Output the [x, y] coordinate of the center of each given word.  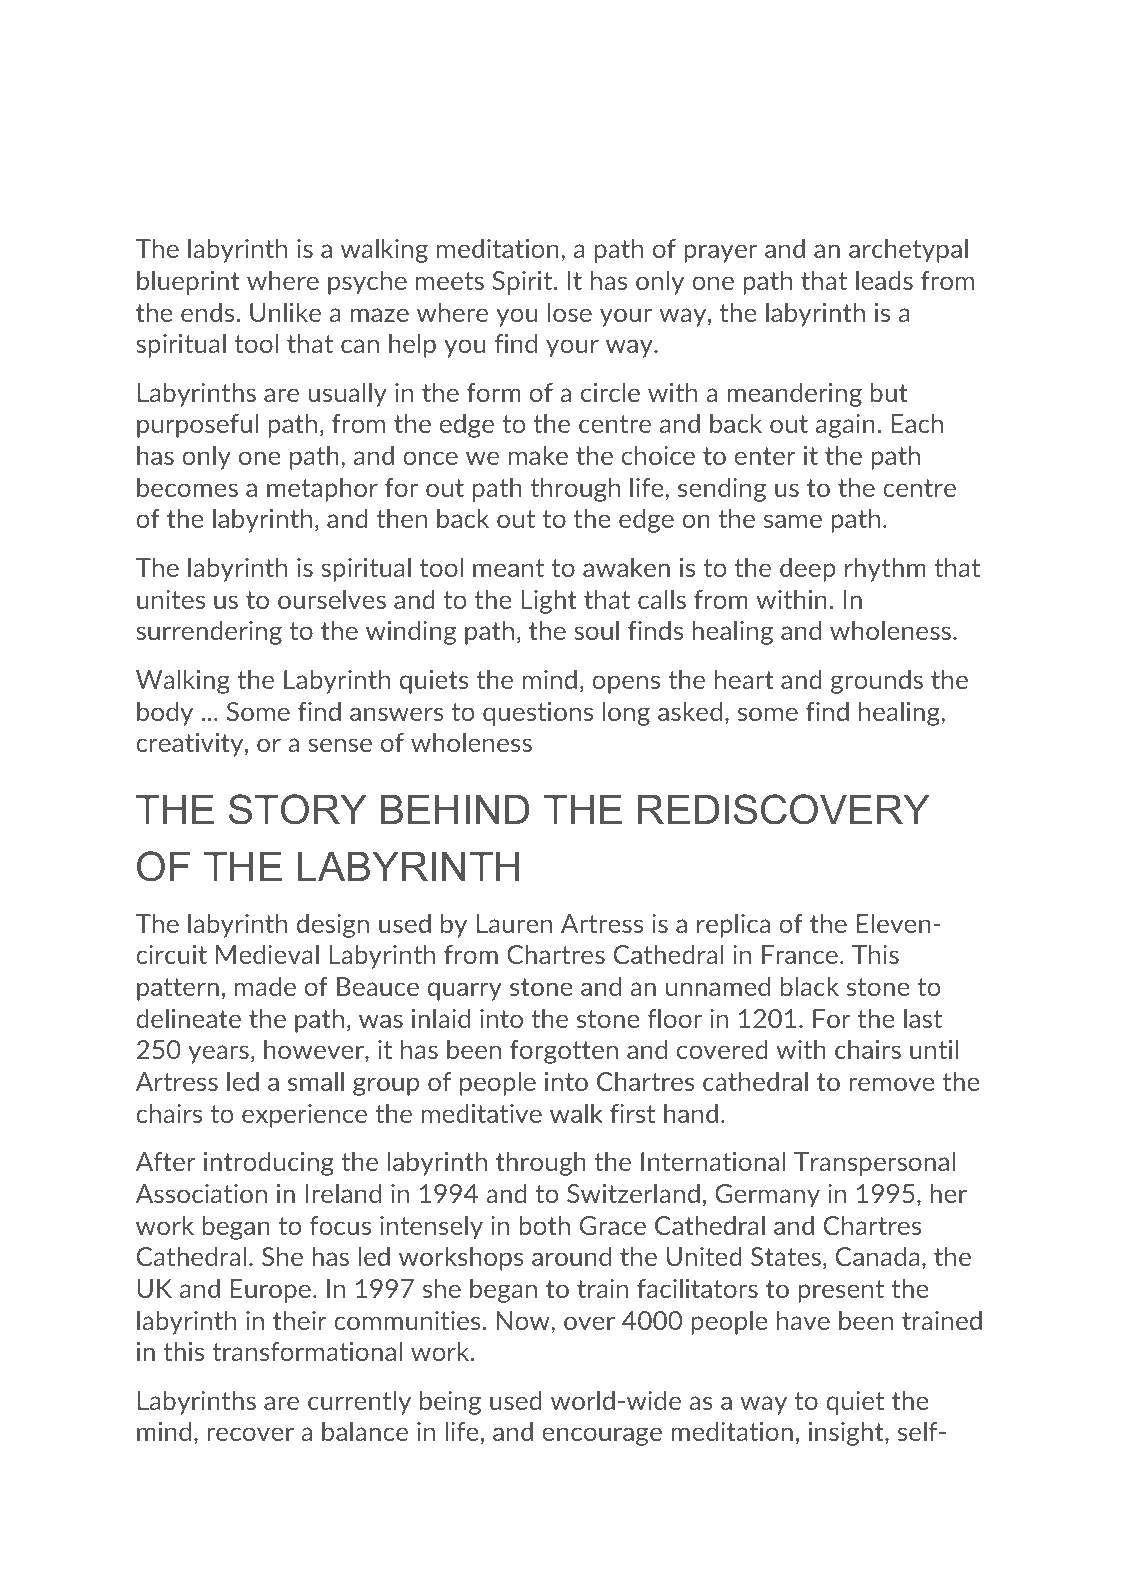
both [544, 1225]
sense [340, 745]
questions [538, 714]
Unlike [285, 312]
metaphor [322, 489]
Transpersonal [874, 1163]
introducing [269, 1163]
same [793, 521]
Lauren [514, 923]
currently [359, 1402]
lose [570, 312]
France [800, 954]
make [538, 455]
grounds [877, 681]
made [265, 986]
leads [884, 280]
